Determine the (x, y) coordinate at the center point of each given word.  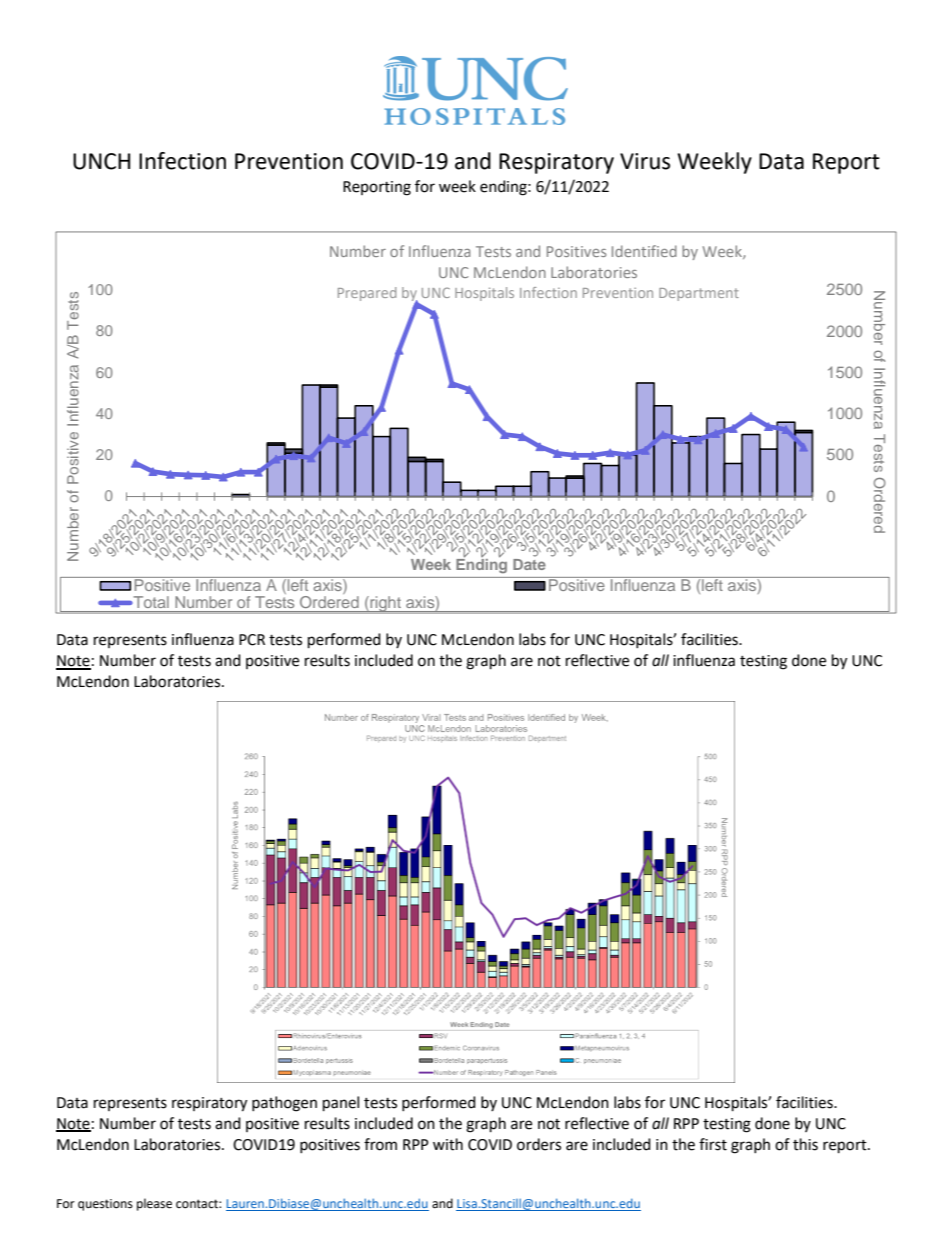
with (448, 1144)
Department (699, 294)
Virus (645, 161)
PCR (252, 640)
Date (529, 564)
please (154, 1204)
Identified (644, 251)
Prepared (367, 294)
